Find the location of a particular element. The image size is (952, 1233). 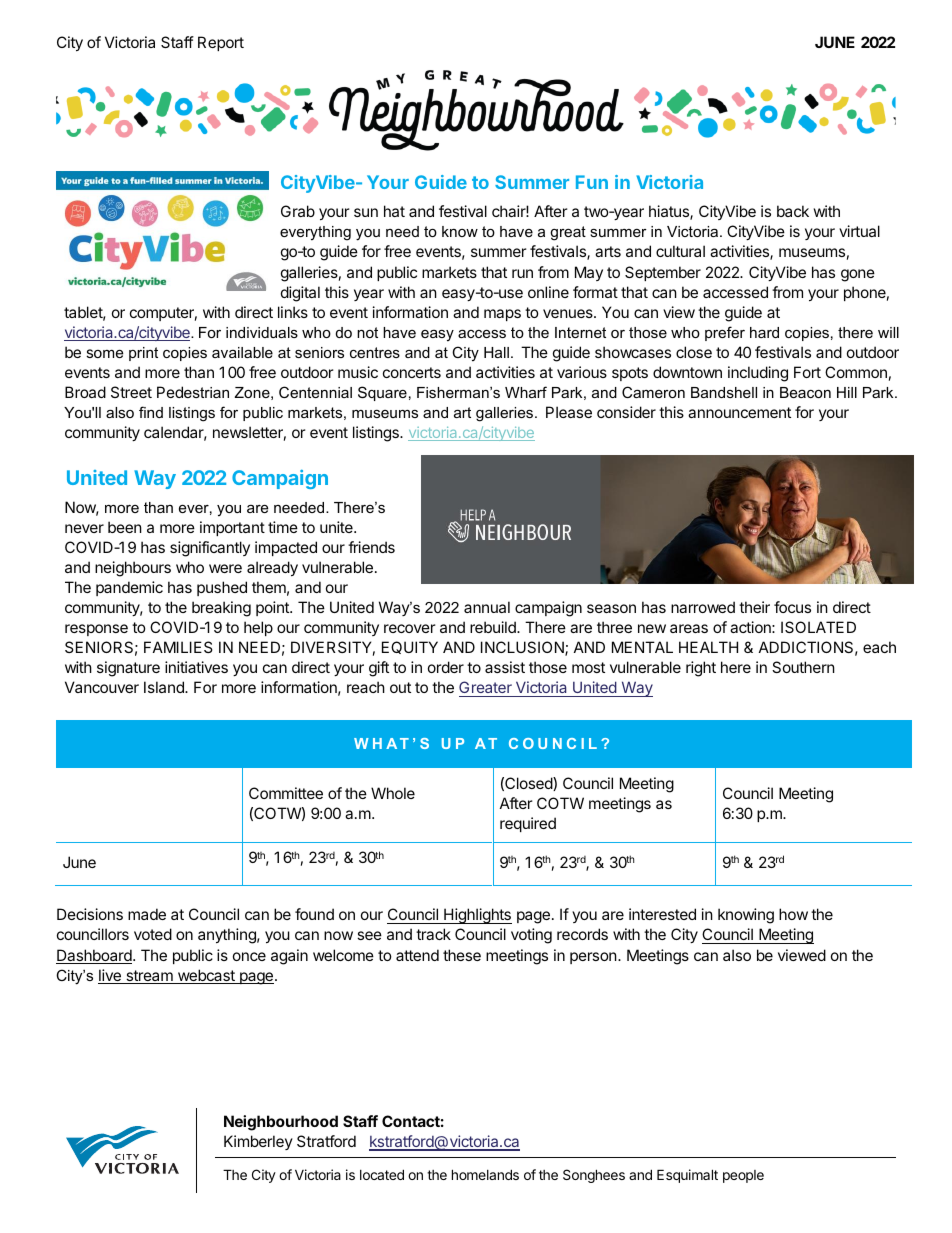

Highlights is located at coordinates (477, 916).
